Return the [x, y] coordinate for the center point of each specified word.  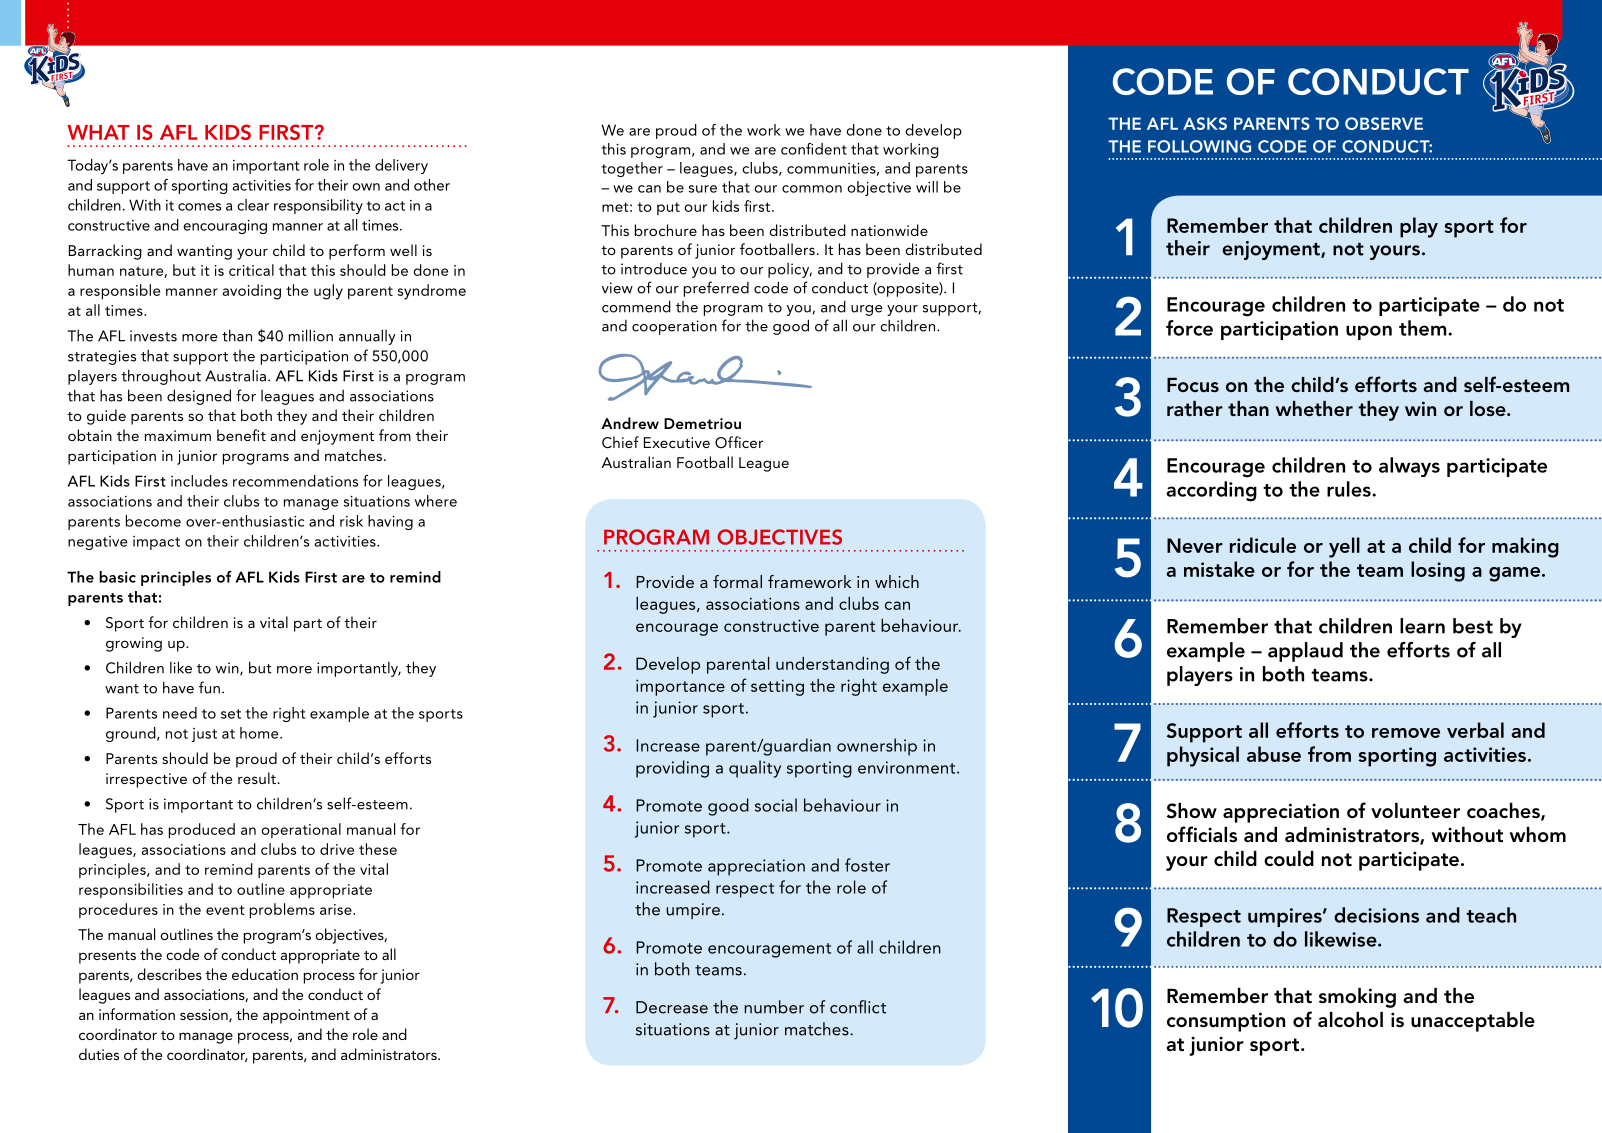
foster [867, 865]
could [1289, 858]
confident [814, 149]
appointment [306, 1016]
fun [209, 687]
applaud [1305, 652]
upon [1369, 332]
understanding [832, 665]
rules [1350, 489]
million [311, 335]
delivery [401, 166]
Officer [739, 442]
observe [1384, 123]
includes [199, 481]
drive [337, 849]
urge [867, 310]
